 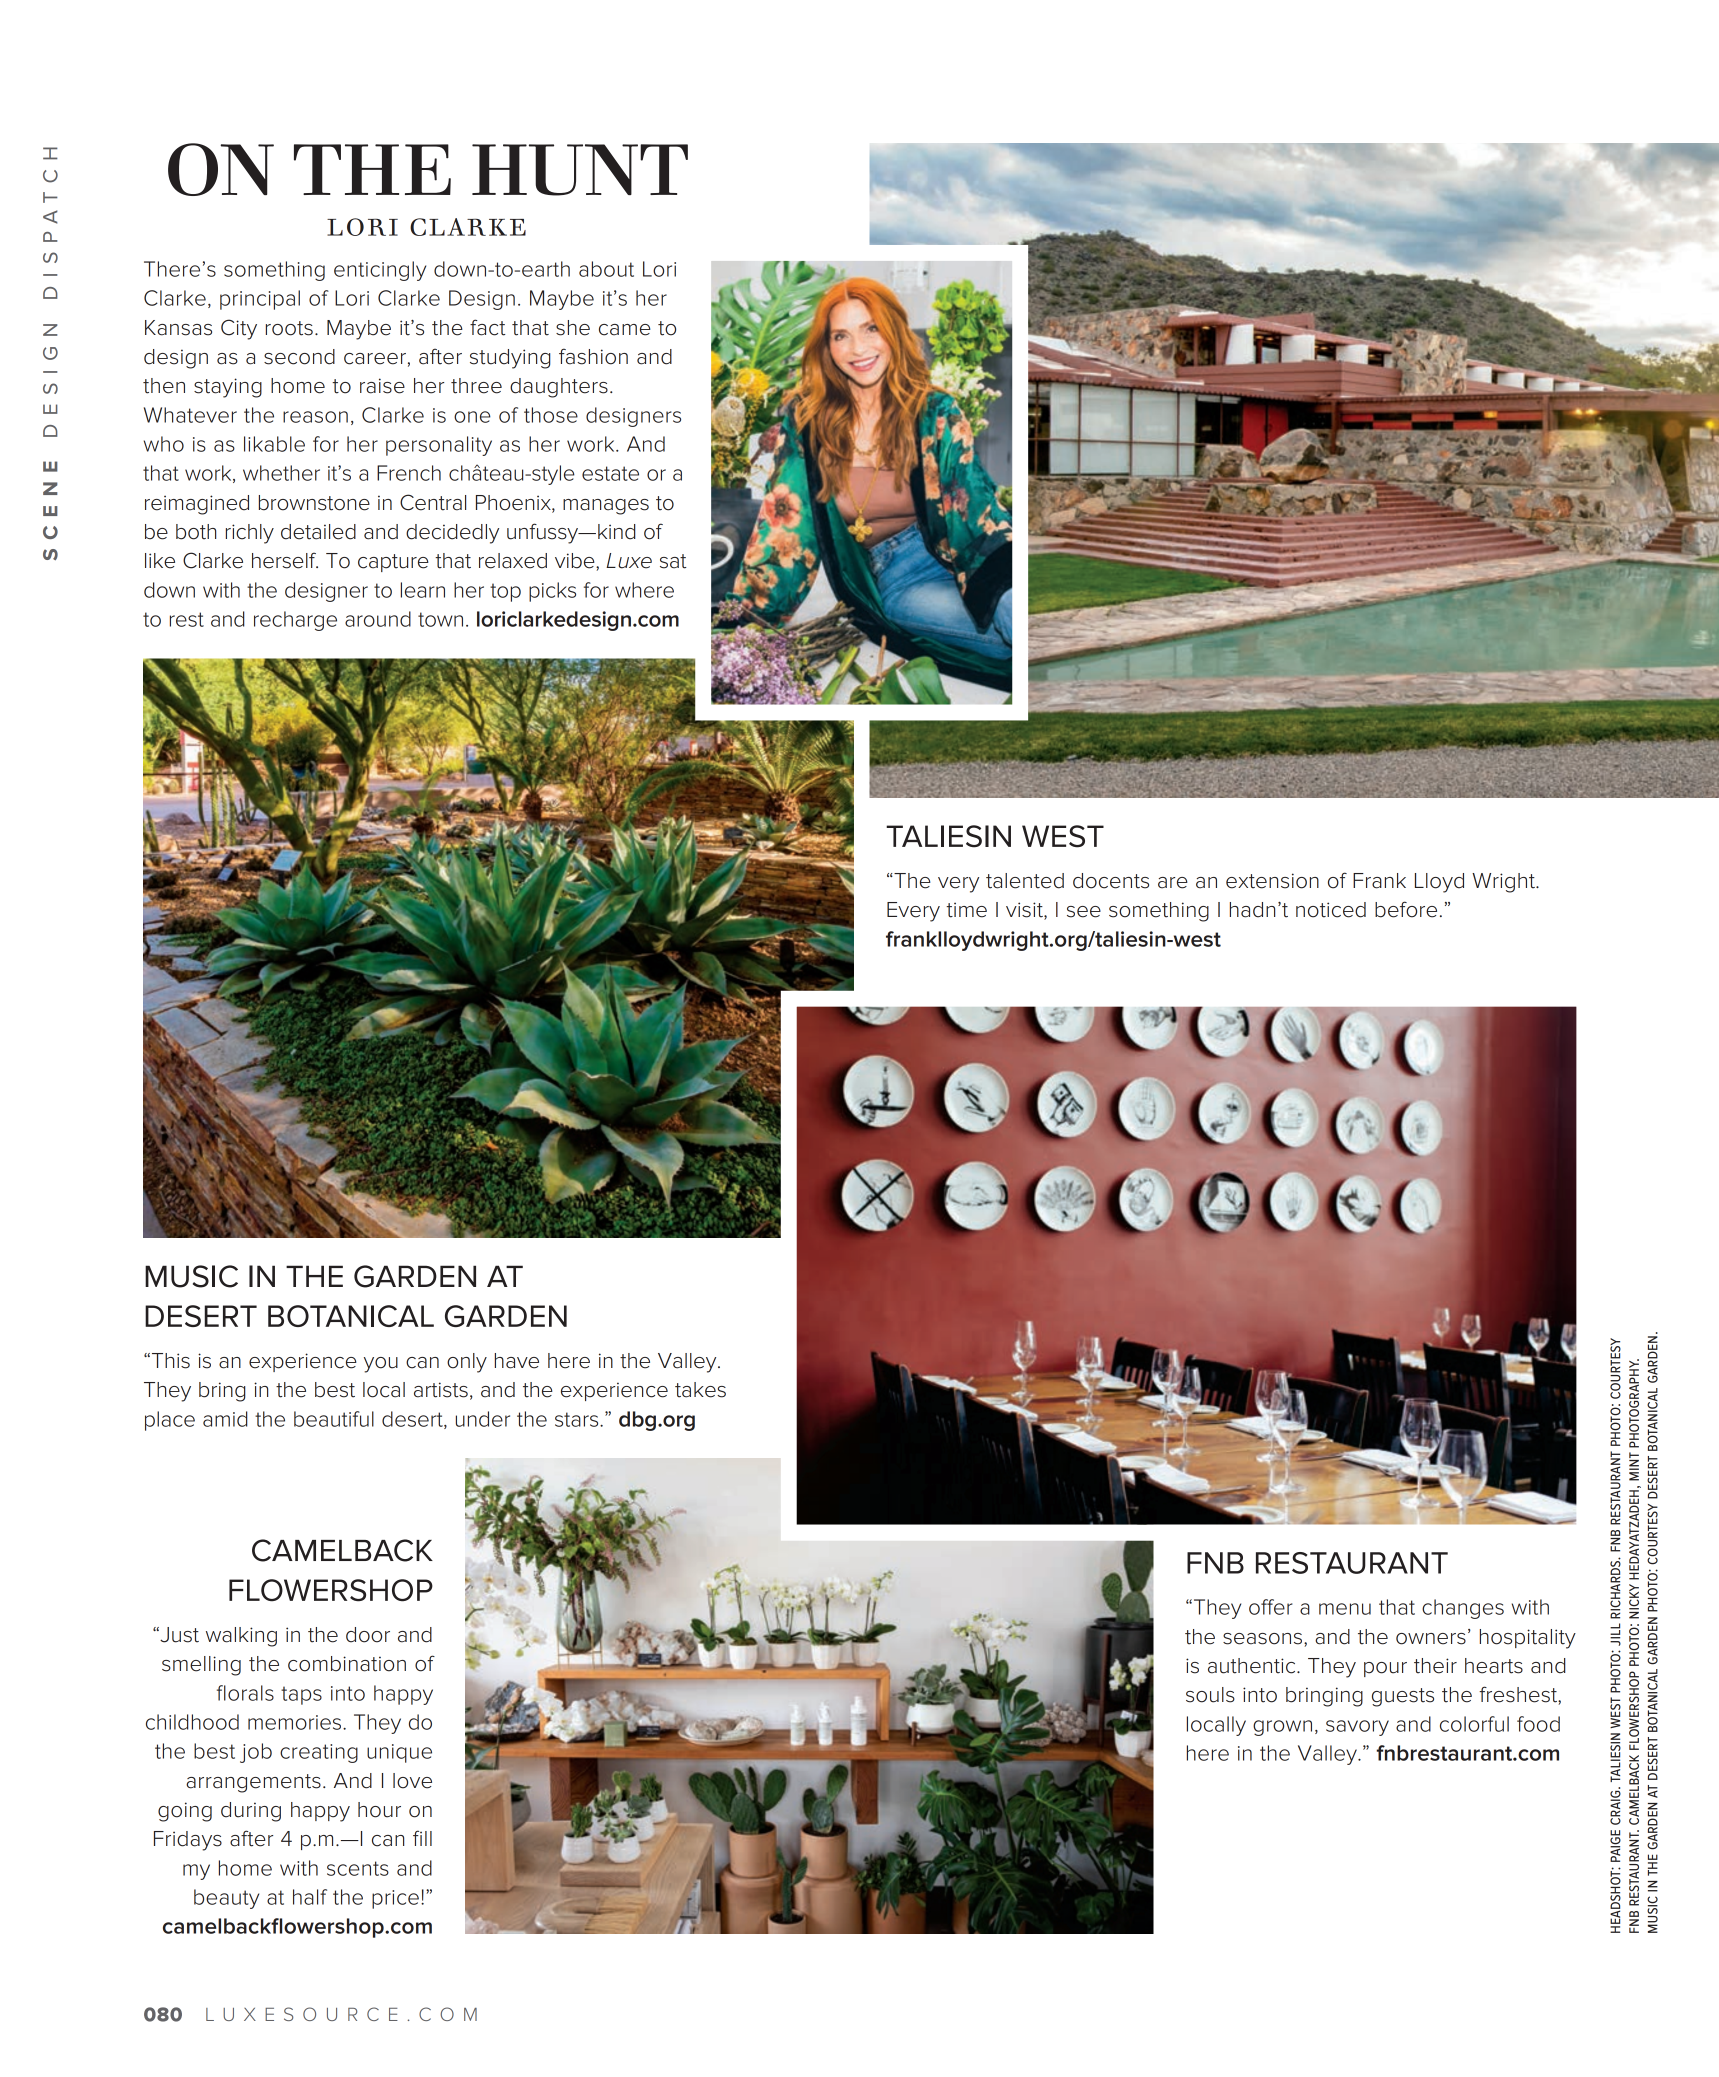 What do you see at coordinates (295, 621) in the page?
I see `recharge` at bounding box center [295, 621].
